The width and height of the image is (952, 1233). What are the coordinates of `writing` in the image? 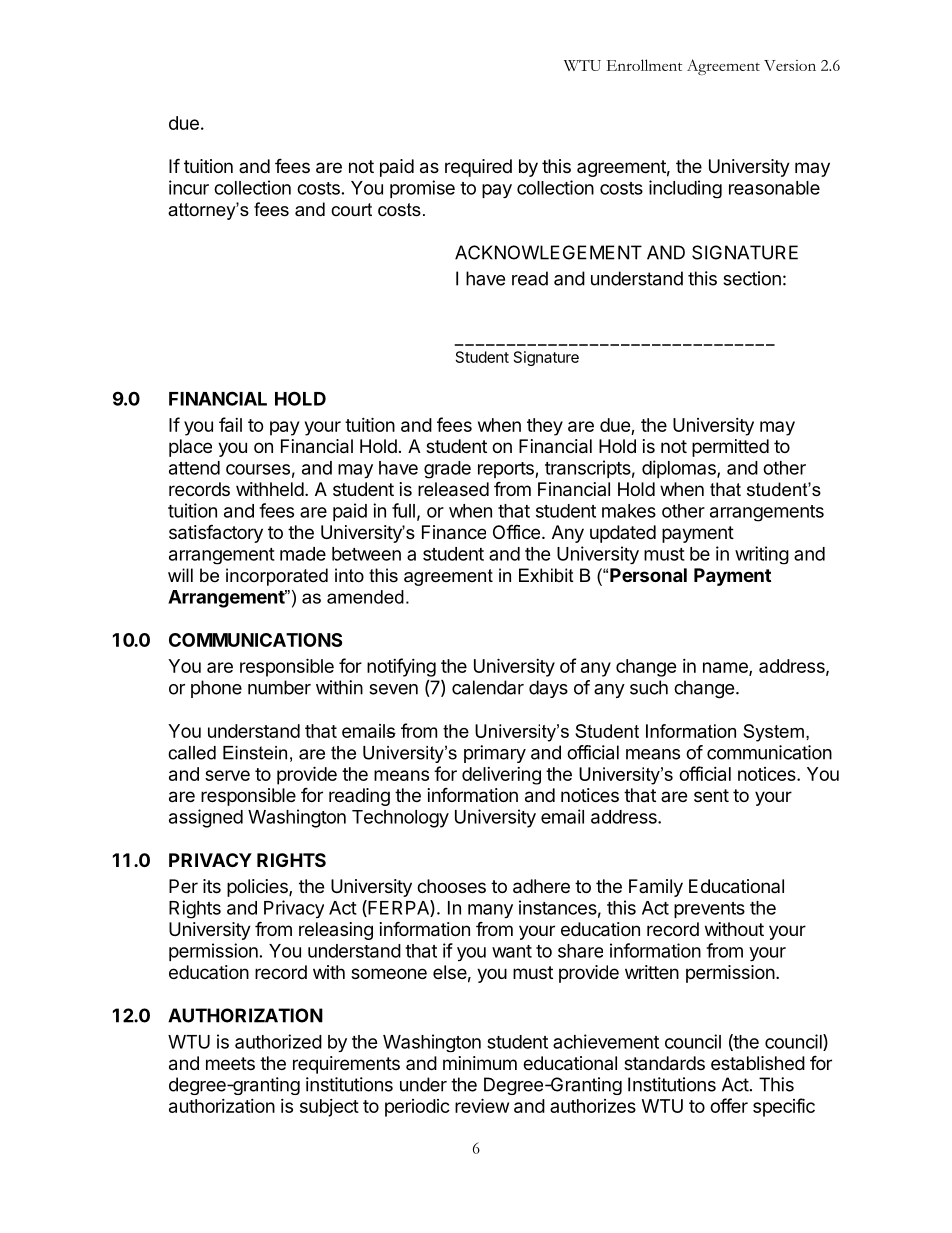 It's located at (762, 555).
